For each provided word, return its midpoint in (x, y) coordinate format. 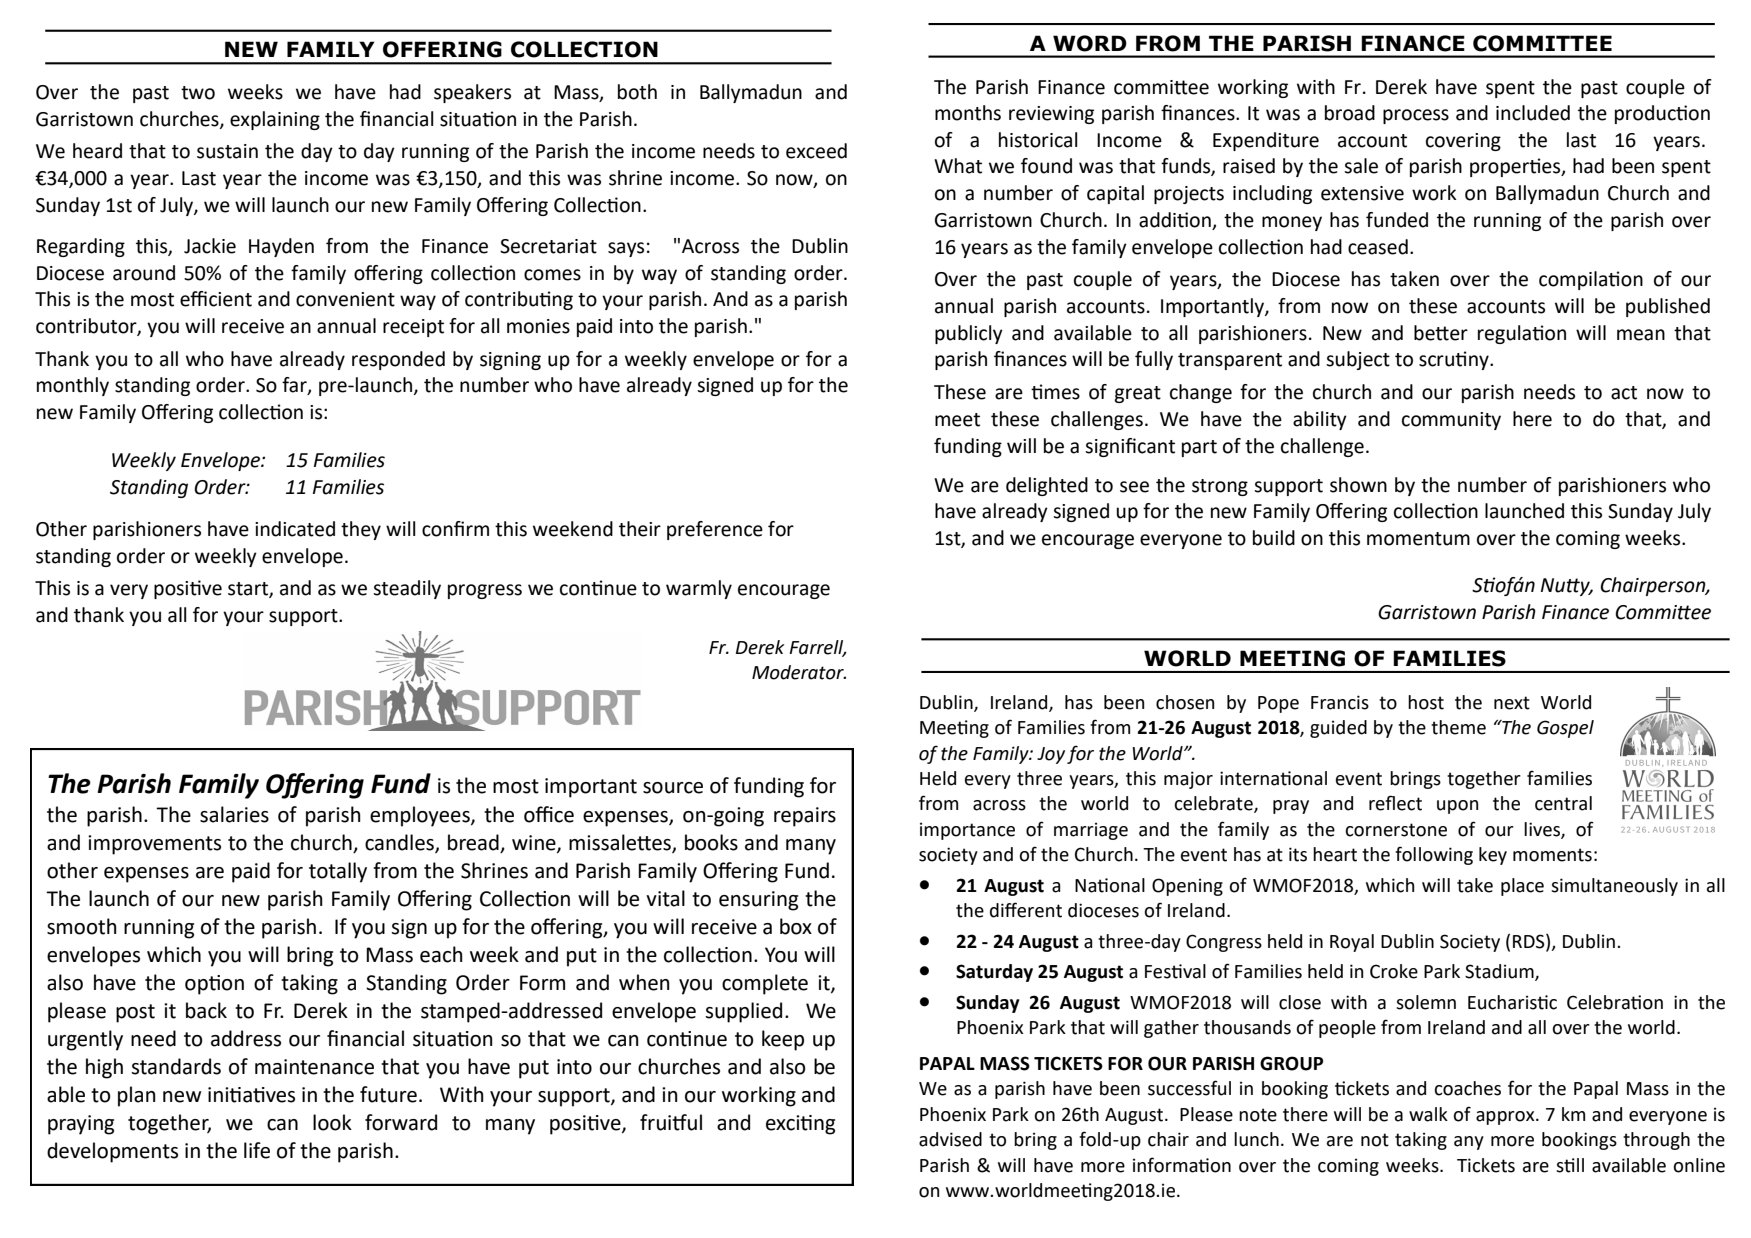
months (968, 113)
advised (950, 1139)
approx (1506, 1118)
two (198, 93)
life (257, 1150)
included (1533, 113)
